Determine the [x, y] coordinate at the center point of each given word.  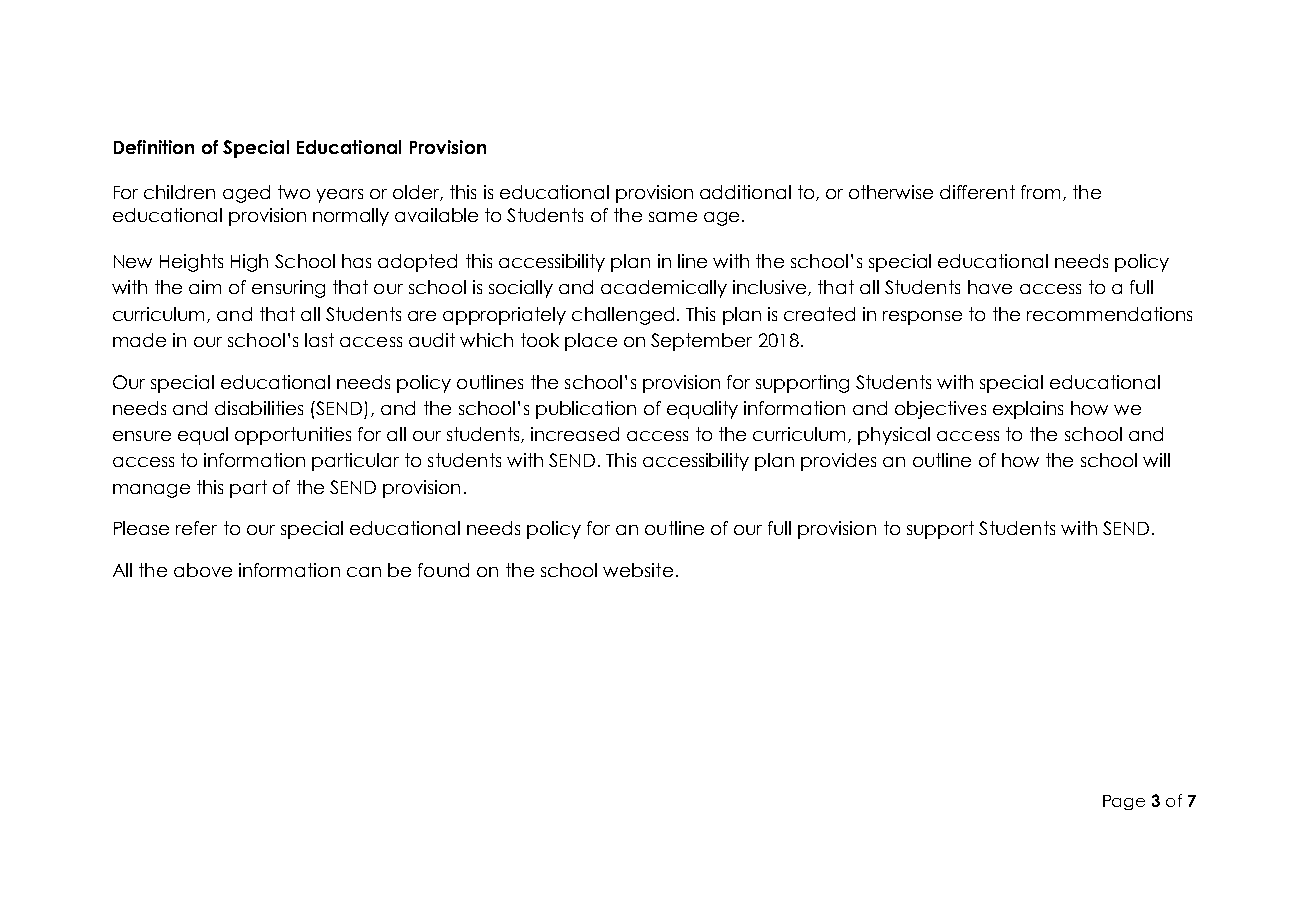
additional [745, 192]
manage [151, 491]
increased [575, 434]
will [1156, 460]
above [203, 570]
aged [246, 194]
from [1040, 192]
